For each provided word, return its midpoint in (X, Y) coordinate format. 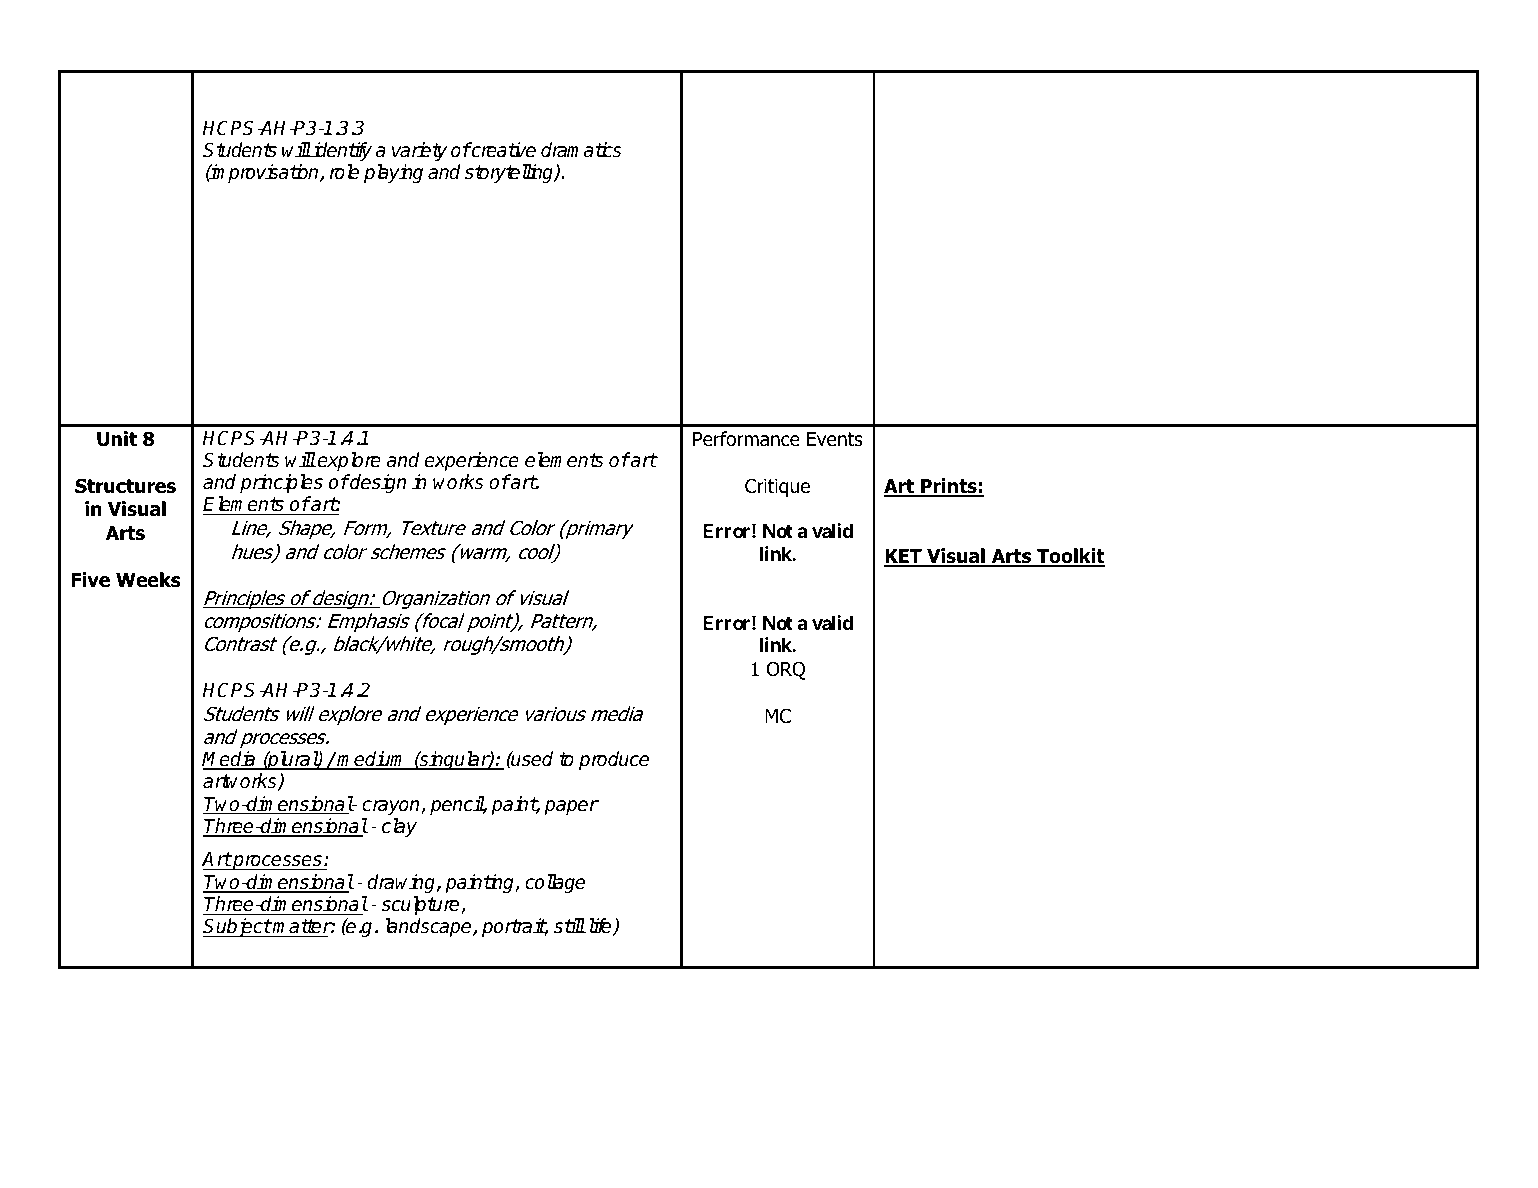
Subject (237, 927)
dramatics (581, 150)
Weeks (148, 580)
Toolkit (1070, 557)
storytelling (510, 173)
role (344, 172)
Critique (777, 487)
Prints (949, 487)
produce (614, 760)
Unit (117, 439)
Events (835, 439)
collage (555, 883)
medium (372, 760)
